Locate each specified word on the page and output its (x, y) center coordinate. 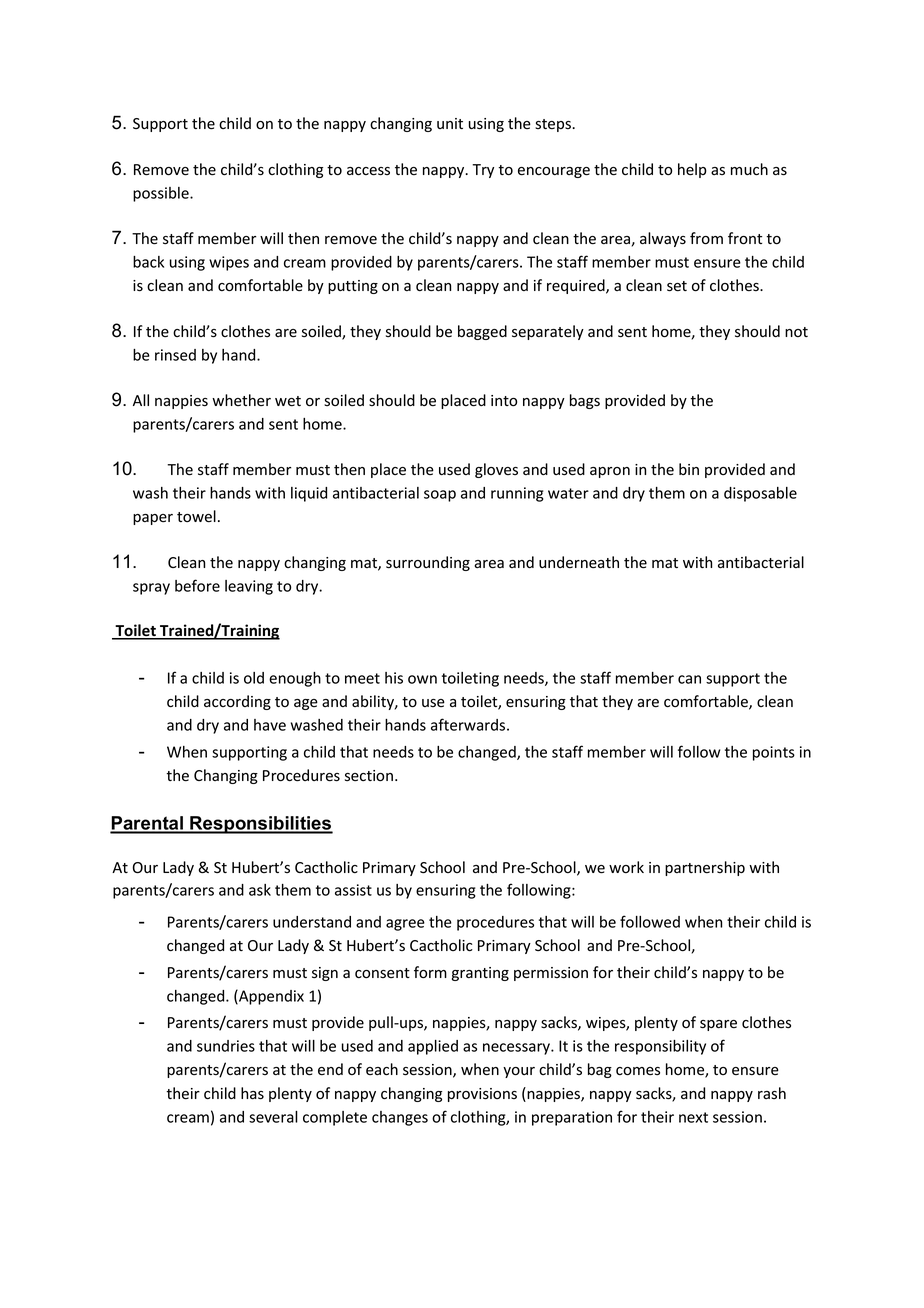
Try (483, 171)
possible (162, 194)
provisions (482, 1095)
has (252, 1093)
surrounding (428, 563)
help (692, 170)
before (197, 585)
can (689, 679)
